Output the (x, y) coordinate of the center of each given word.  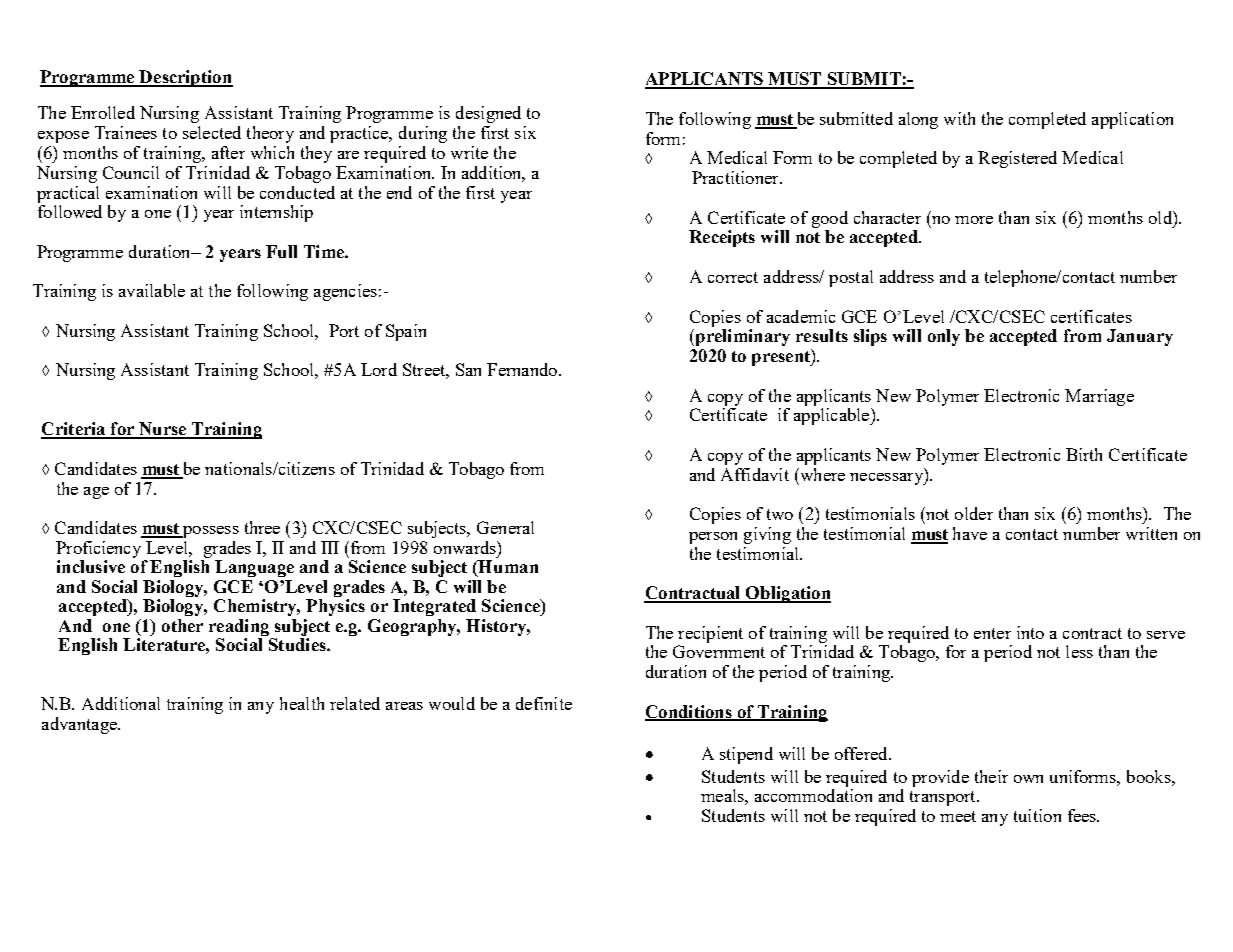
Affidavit (755, 474)
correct (733, 277)
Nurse (163, 430)
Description (185, 78)
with (959, 118)
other (182, 625)
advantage (80, 725)
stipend (746, 755)
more (974, 220)
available (152, 290)
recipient (710, 634)
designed (488, 114)
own (1028, 779)
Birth (1084, 454)
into (1030, 632)
